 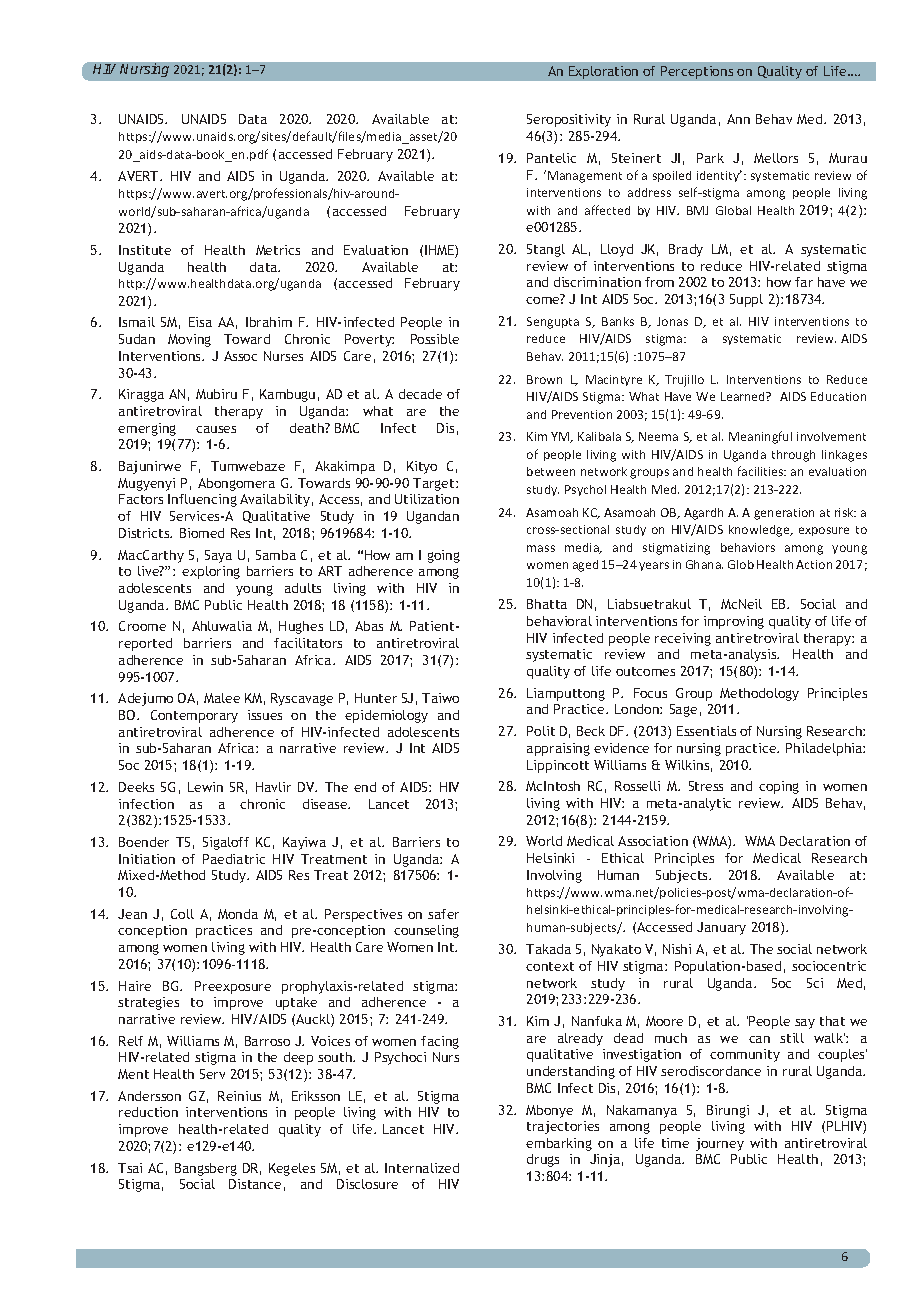 I want to click on Lippincott, so click(x=558, y=766).
